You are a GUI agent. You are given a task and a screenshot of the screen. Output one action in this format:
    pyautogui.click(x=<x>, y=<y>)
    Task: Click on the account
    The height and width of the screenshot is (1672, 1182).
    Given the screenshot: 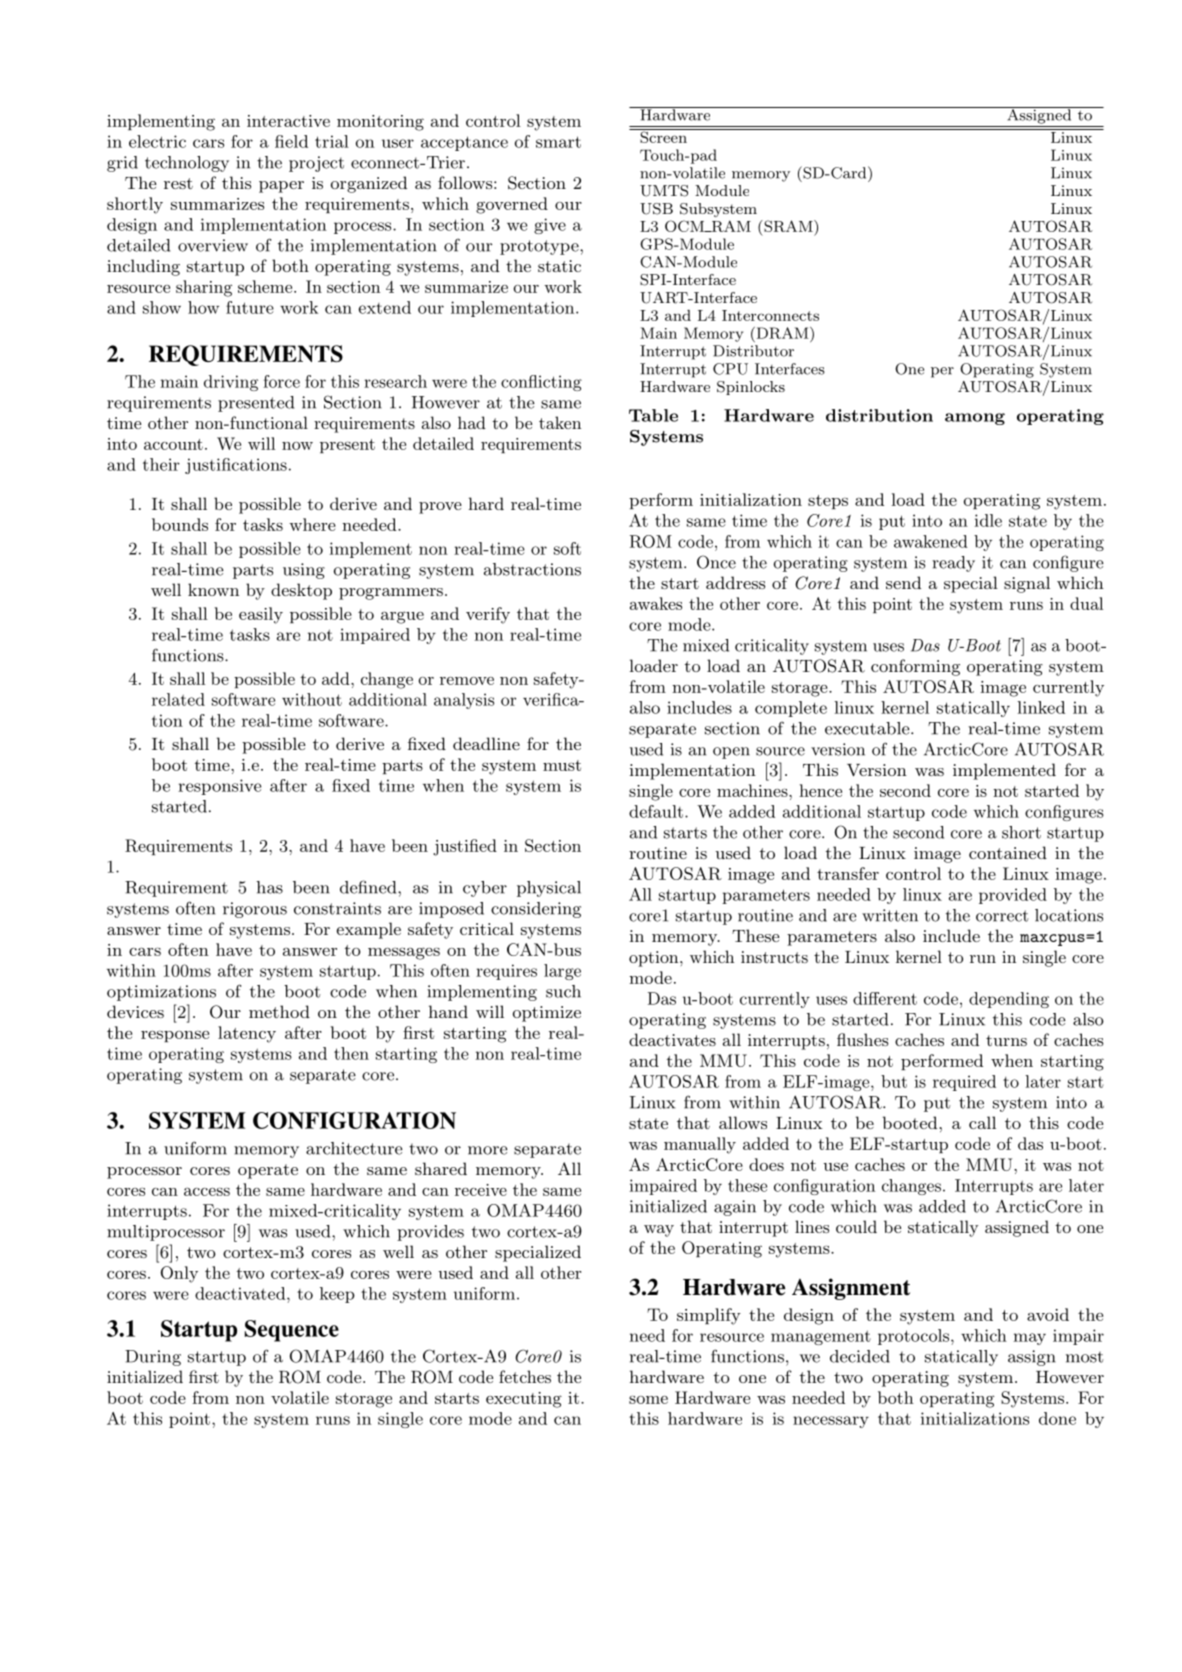 What is the action you would take?
    pyautogui.click(x=173, y=444)
